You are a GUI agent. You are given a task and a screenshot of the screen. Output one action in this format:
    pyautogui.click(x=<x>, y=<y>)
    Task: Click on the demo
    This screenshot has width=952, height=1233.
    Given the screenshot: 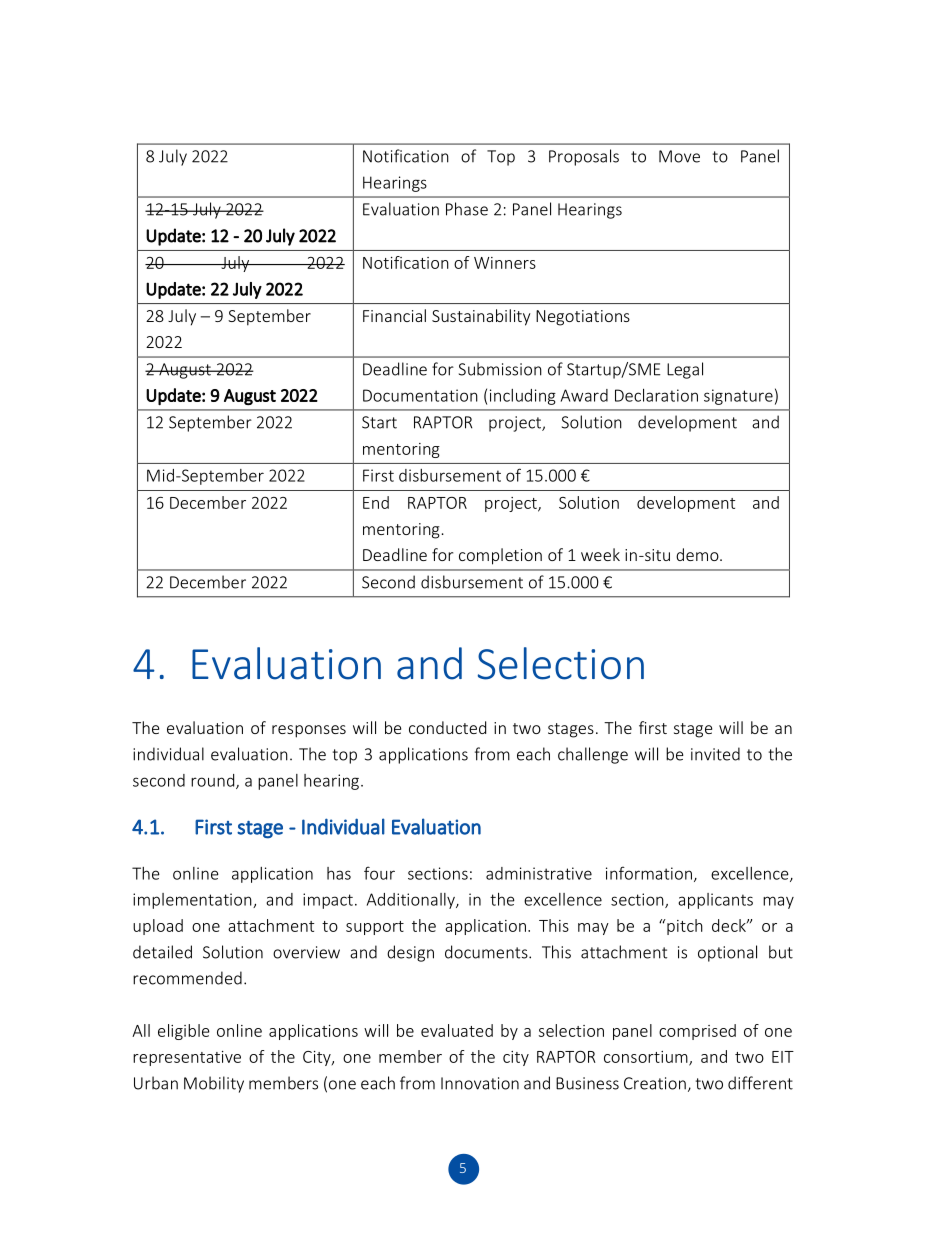 What is the action you would take?
    pyautogui.click(x=698, y=554)
